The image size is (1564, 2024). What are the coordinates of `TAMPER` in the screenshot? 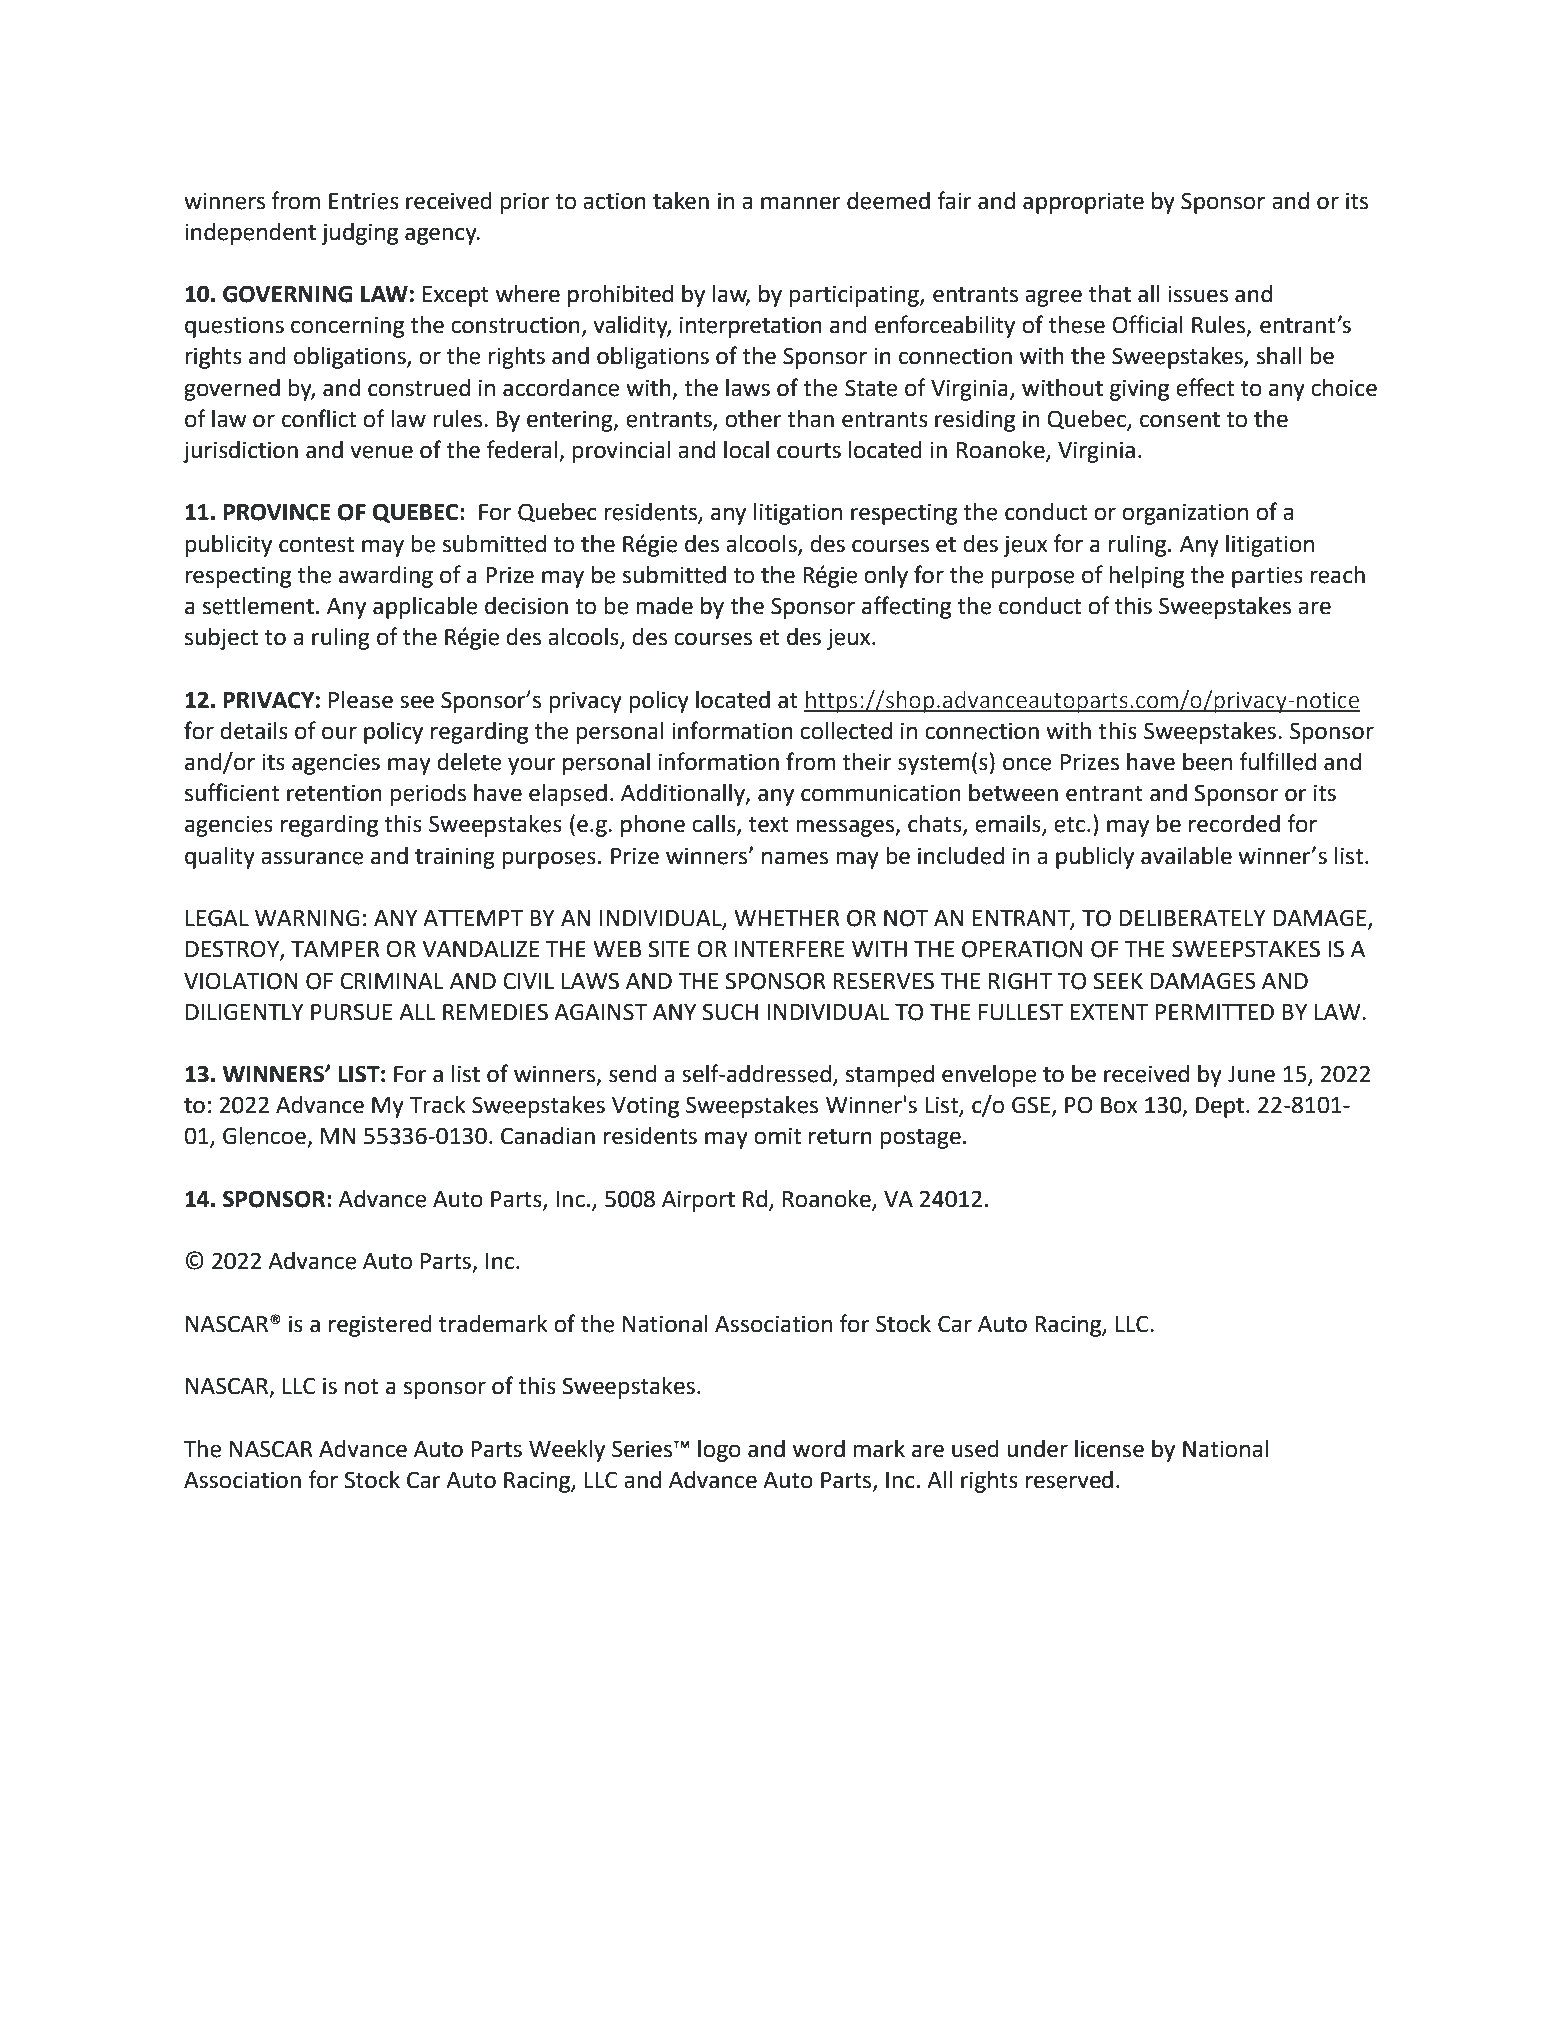 It's located at (335, 949).
